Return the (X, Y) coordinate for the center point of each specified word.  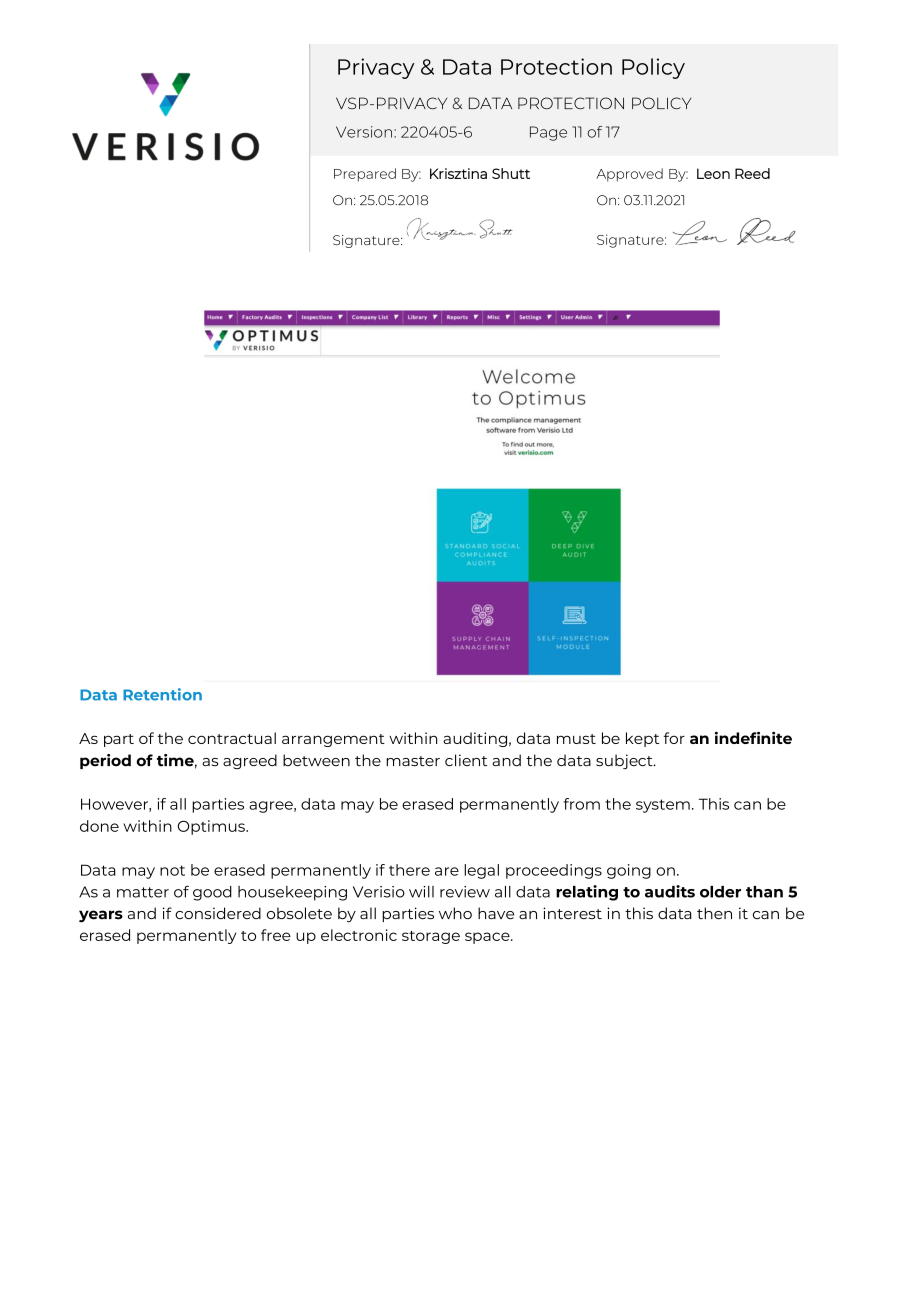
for (674, 738)
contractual (232, 738)
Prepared (365, 175)
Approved (629, 175)
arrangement (333, 740)
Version (364, 132)
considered (218, 913)
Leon (713, 173)
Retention (162, 694)
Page (548, 133)
